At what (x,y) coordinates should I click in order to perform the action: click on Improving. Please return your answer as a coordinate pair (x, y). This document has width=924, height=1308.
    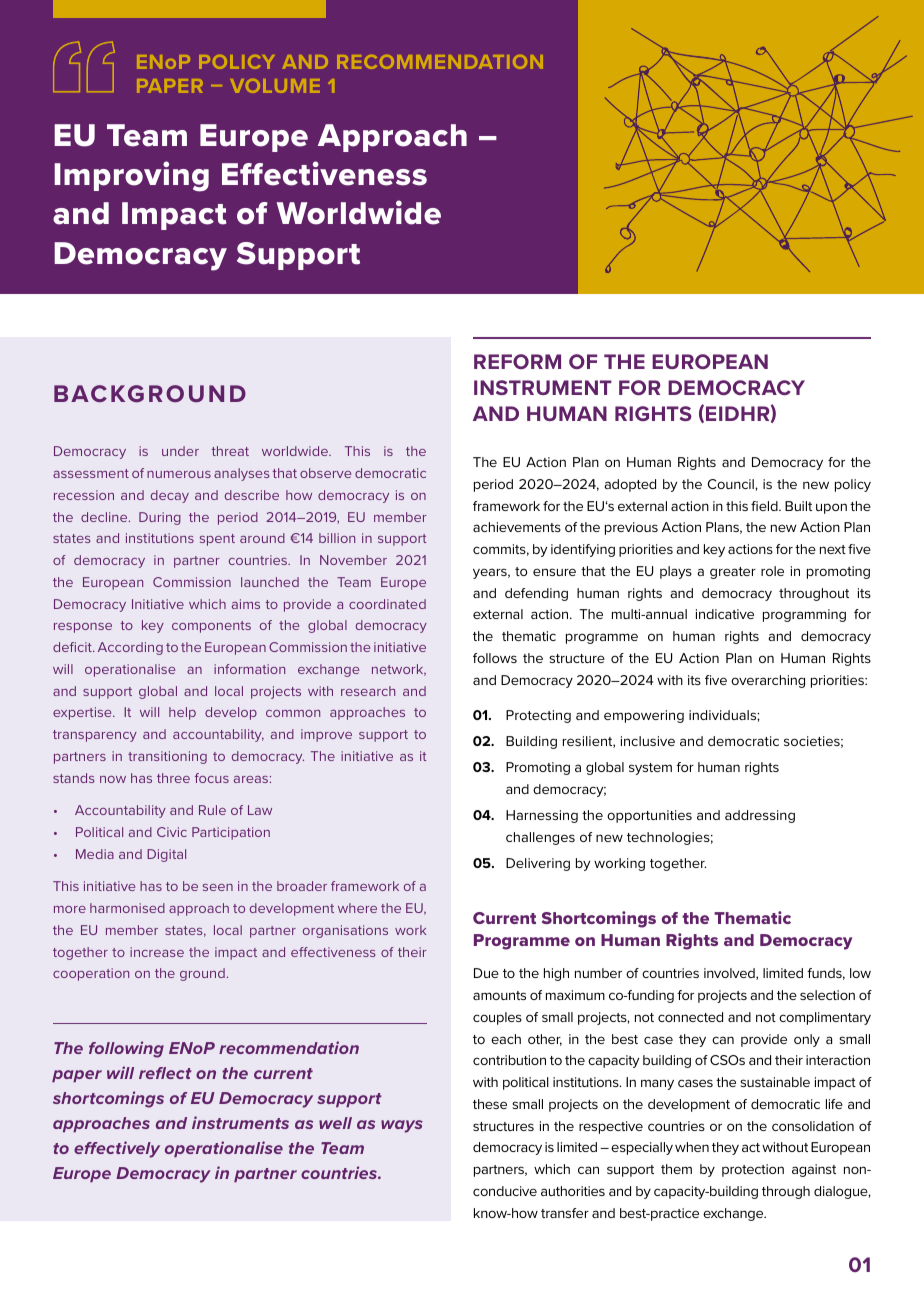
    Looking at the image, I should click on (131, 176).
